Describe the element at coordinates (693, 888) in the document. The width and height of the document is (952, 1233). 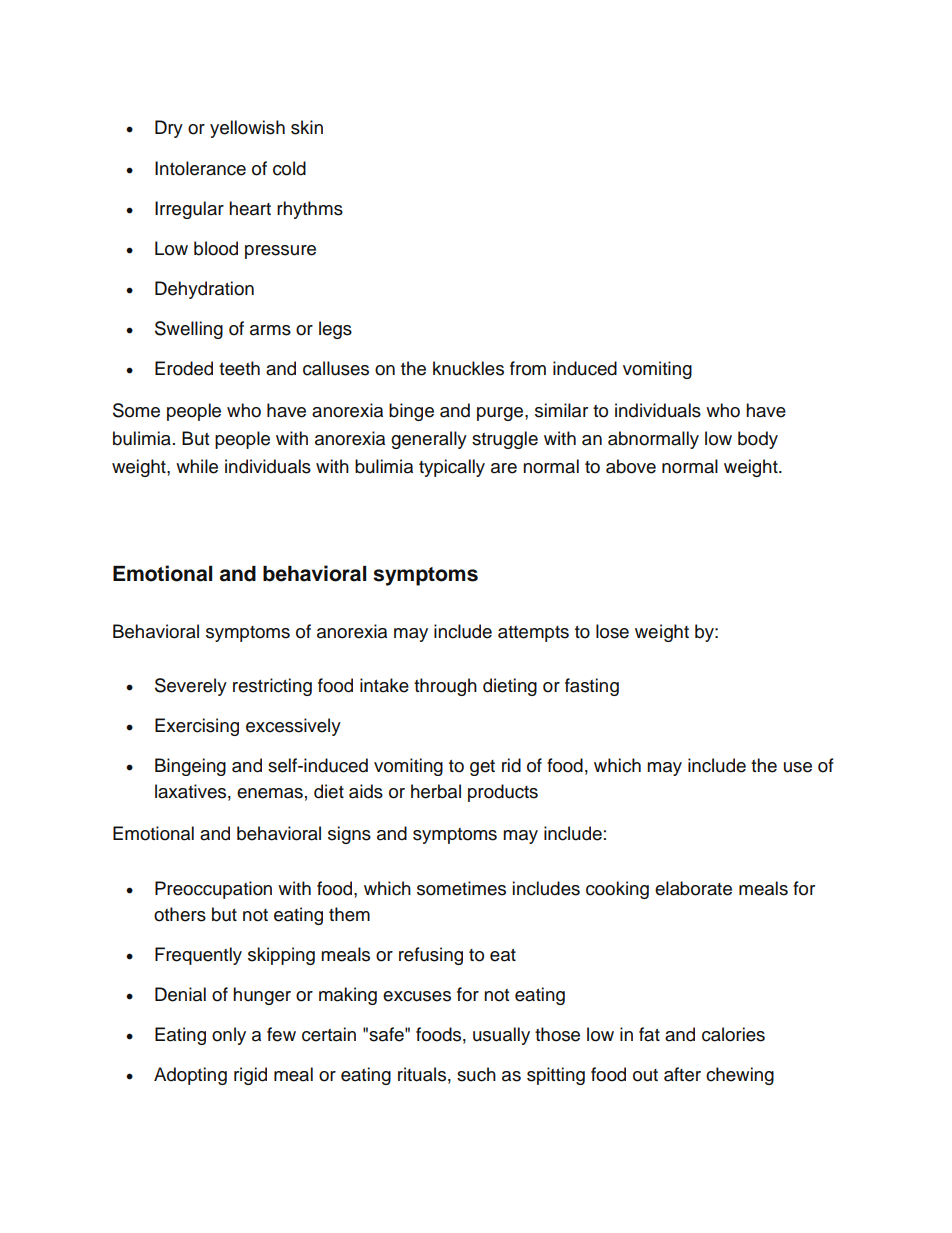
I see `elaborate` at that location.
